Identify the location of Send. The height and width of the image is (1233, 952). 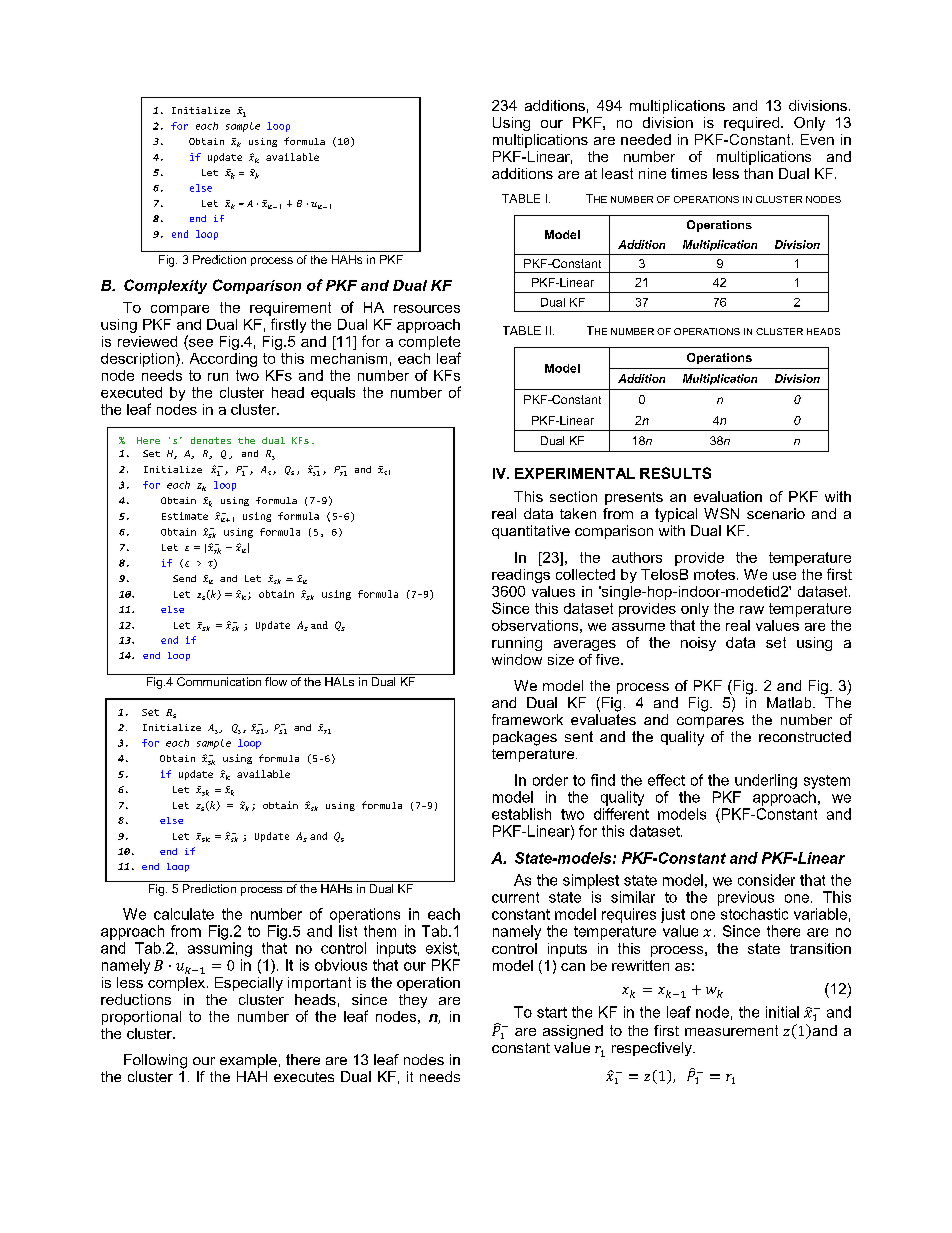
(184, 578).
